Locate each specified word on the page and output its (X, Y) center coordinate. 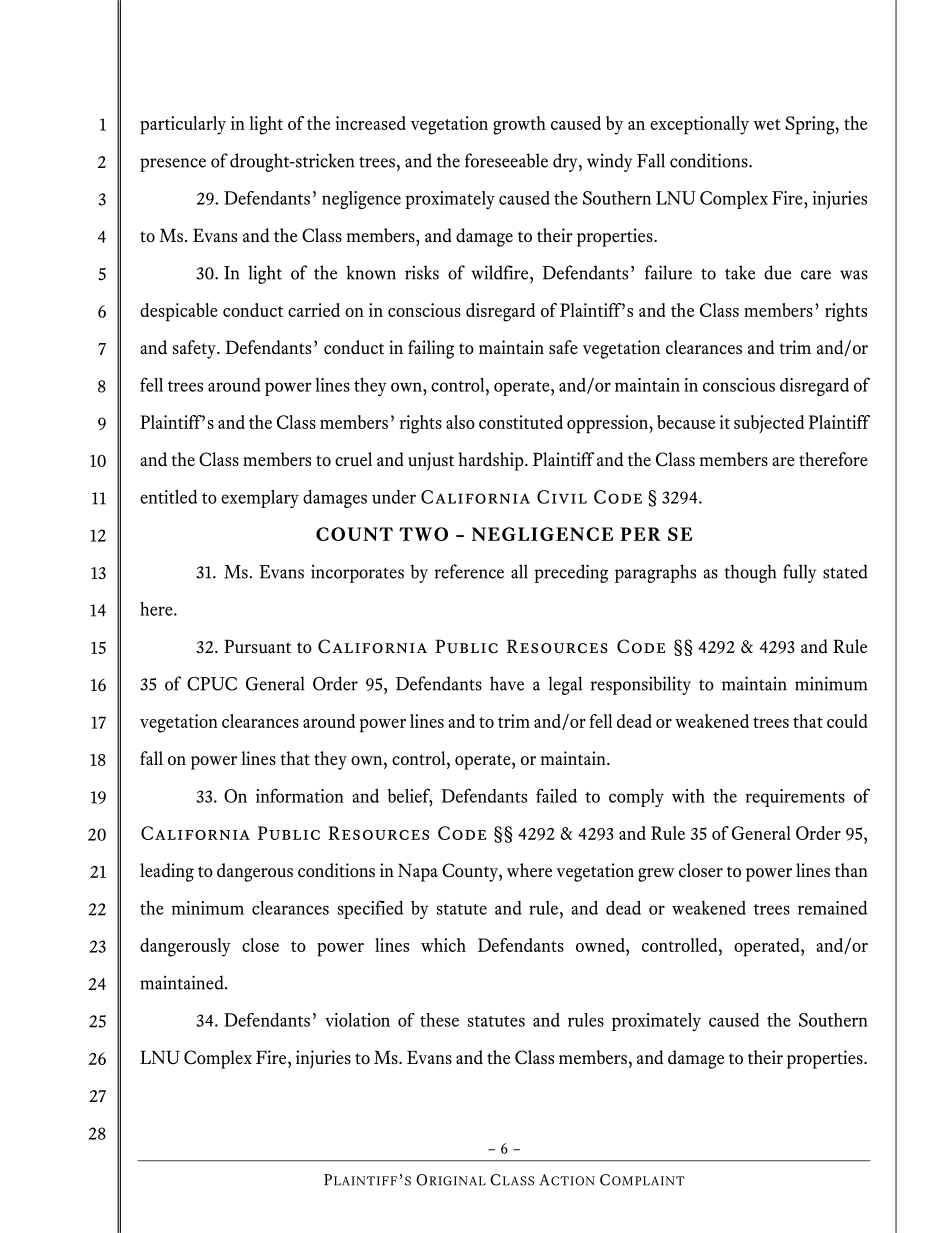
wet (767, 124)
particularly (183, 125)
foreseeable (506, 160)
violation (357, 1020)
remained (832, 908)
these (439, 1020)
